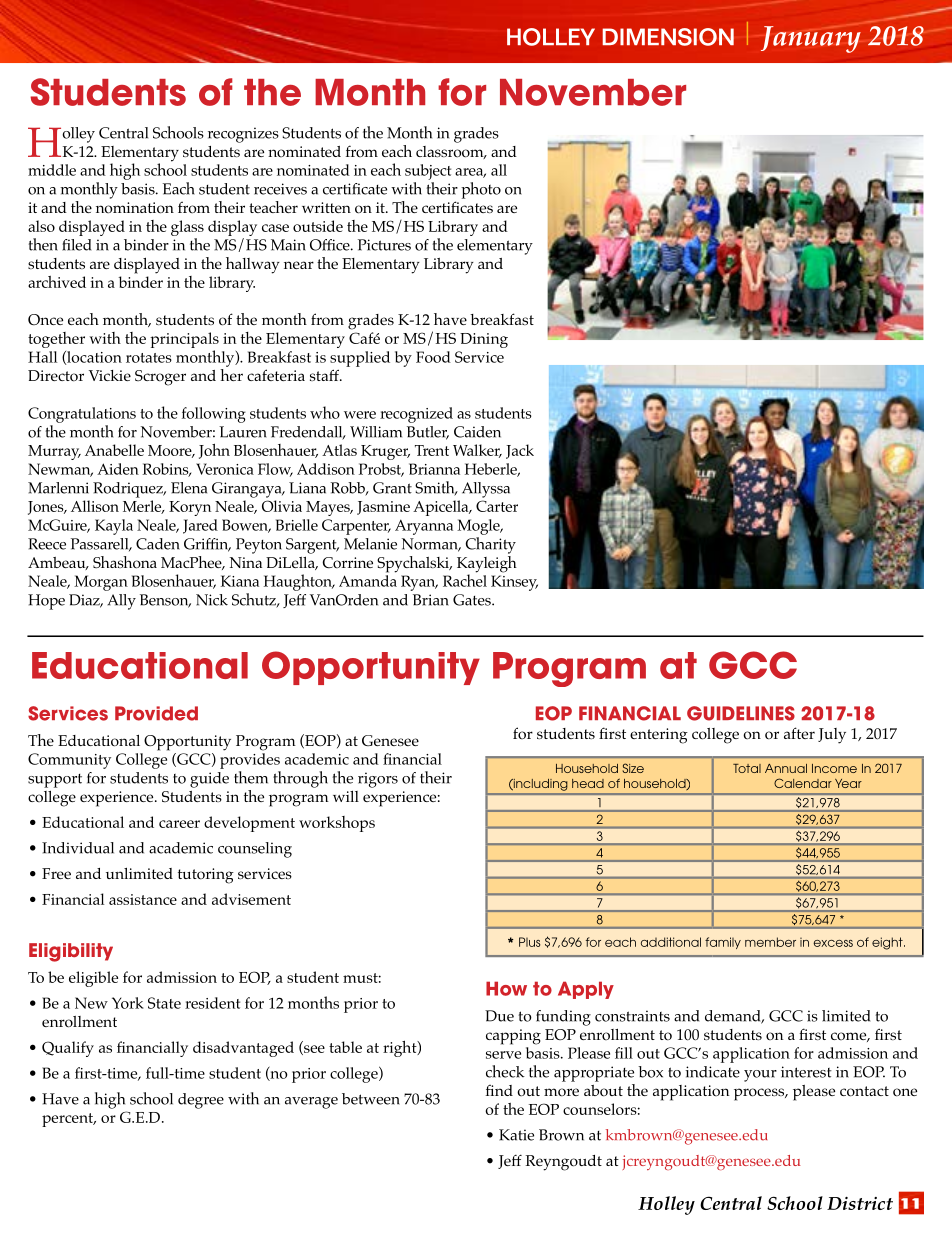  I want to click on January, so click(811, 39).
